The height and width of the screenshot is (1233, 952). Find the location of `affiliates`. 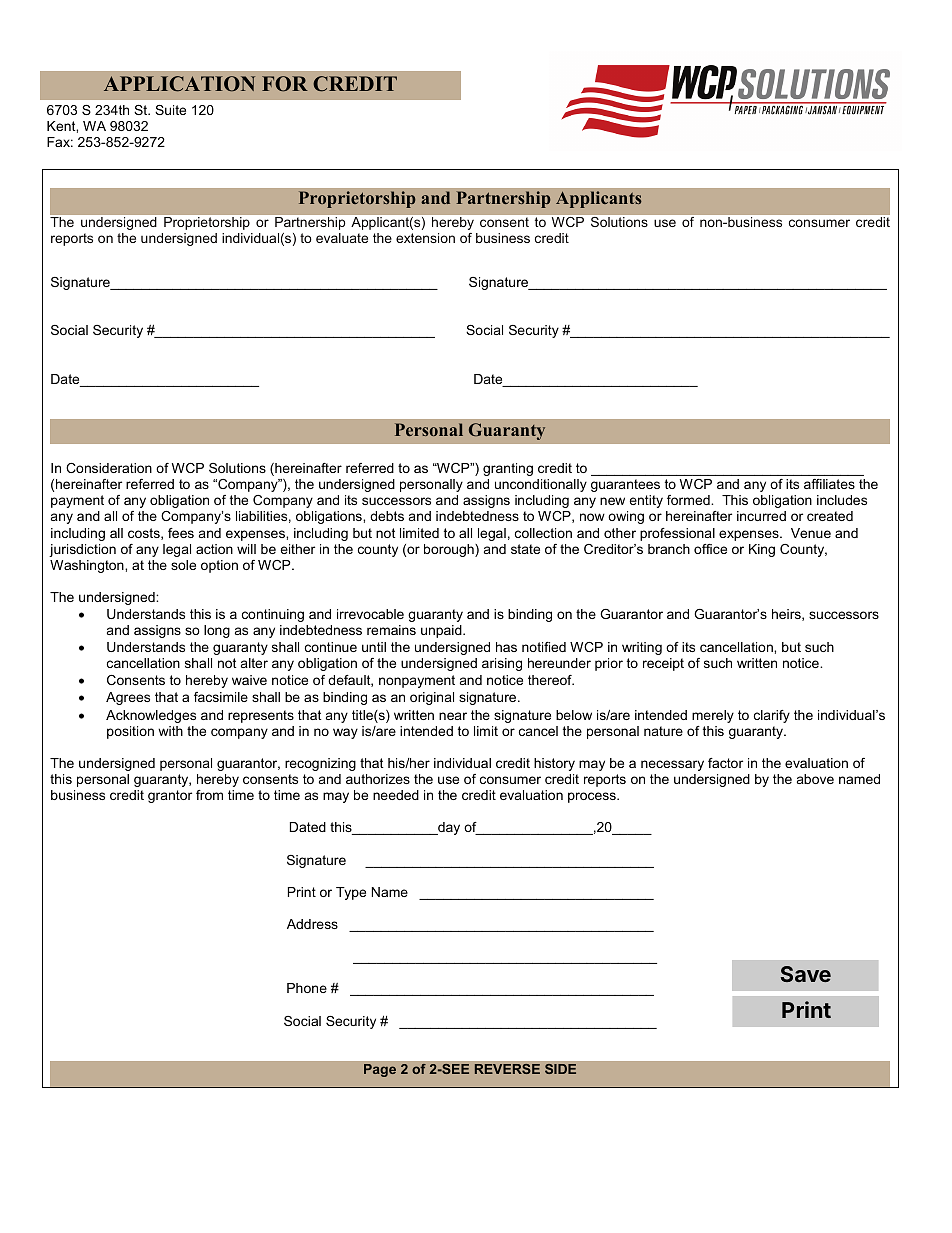

affiliates is located at coordinates (829, 484).
